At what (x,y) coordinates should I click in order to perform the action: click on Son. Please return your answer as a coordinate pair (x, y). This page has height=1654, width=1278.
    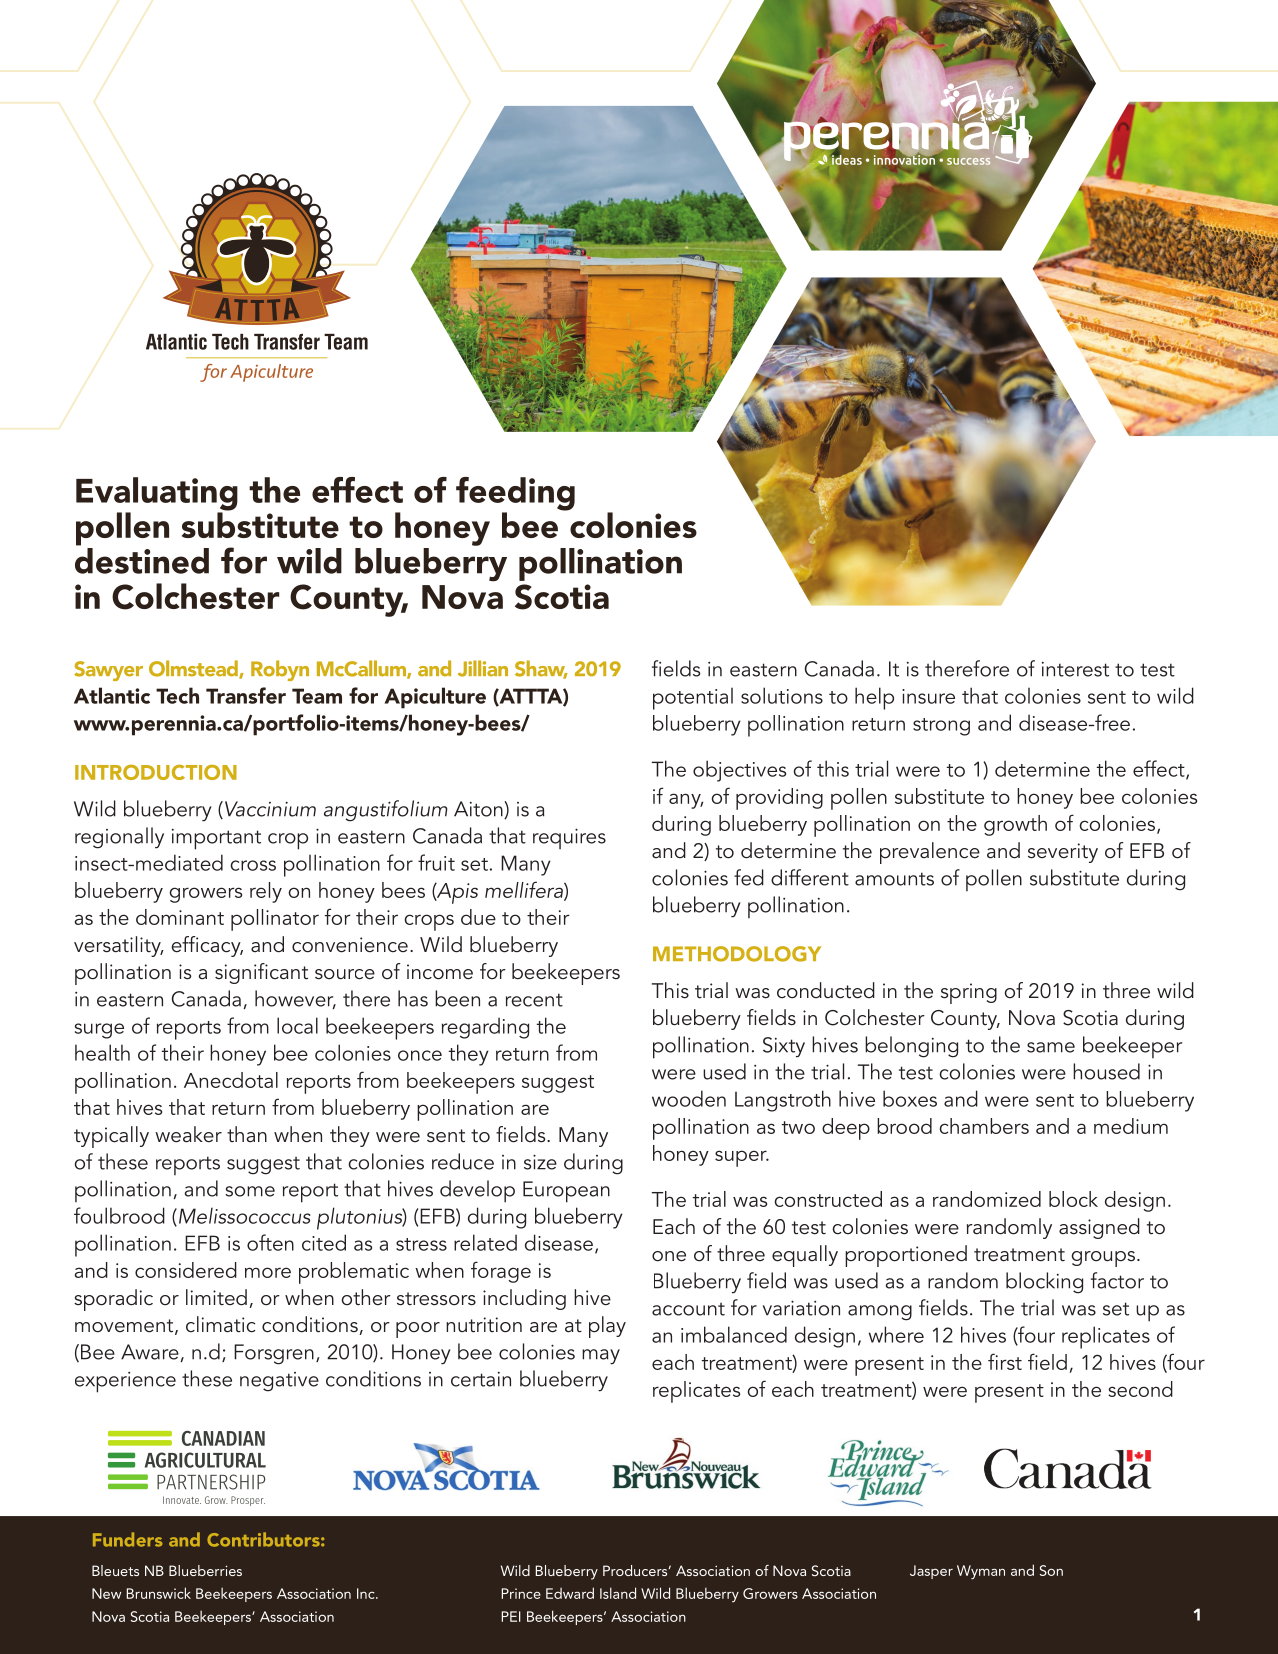
    Looking at the image, I should click on (1051, 1570).
